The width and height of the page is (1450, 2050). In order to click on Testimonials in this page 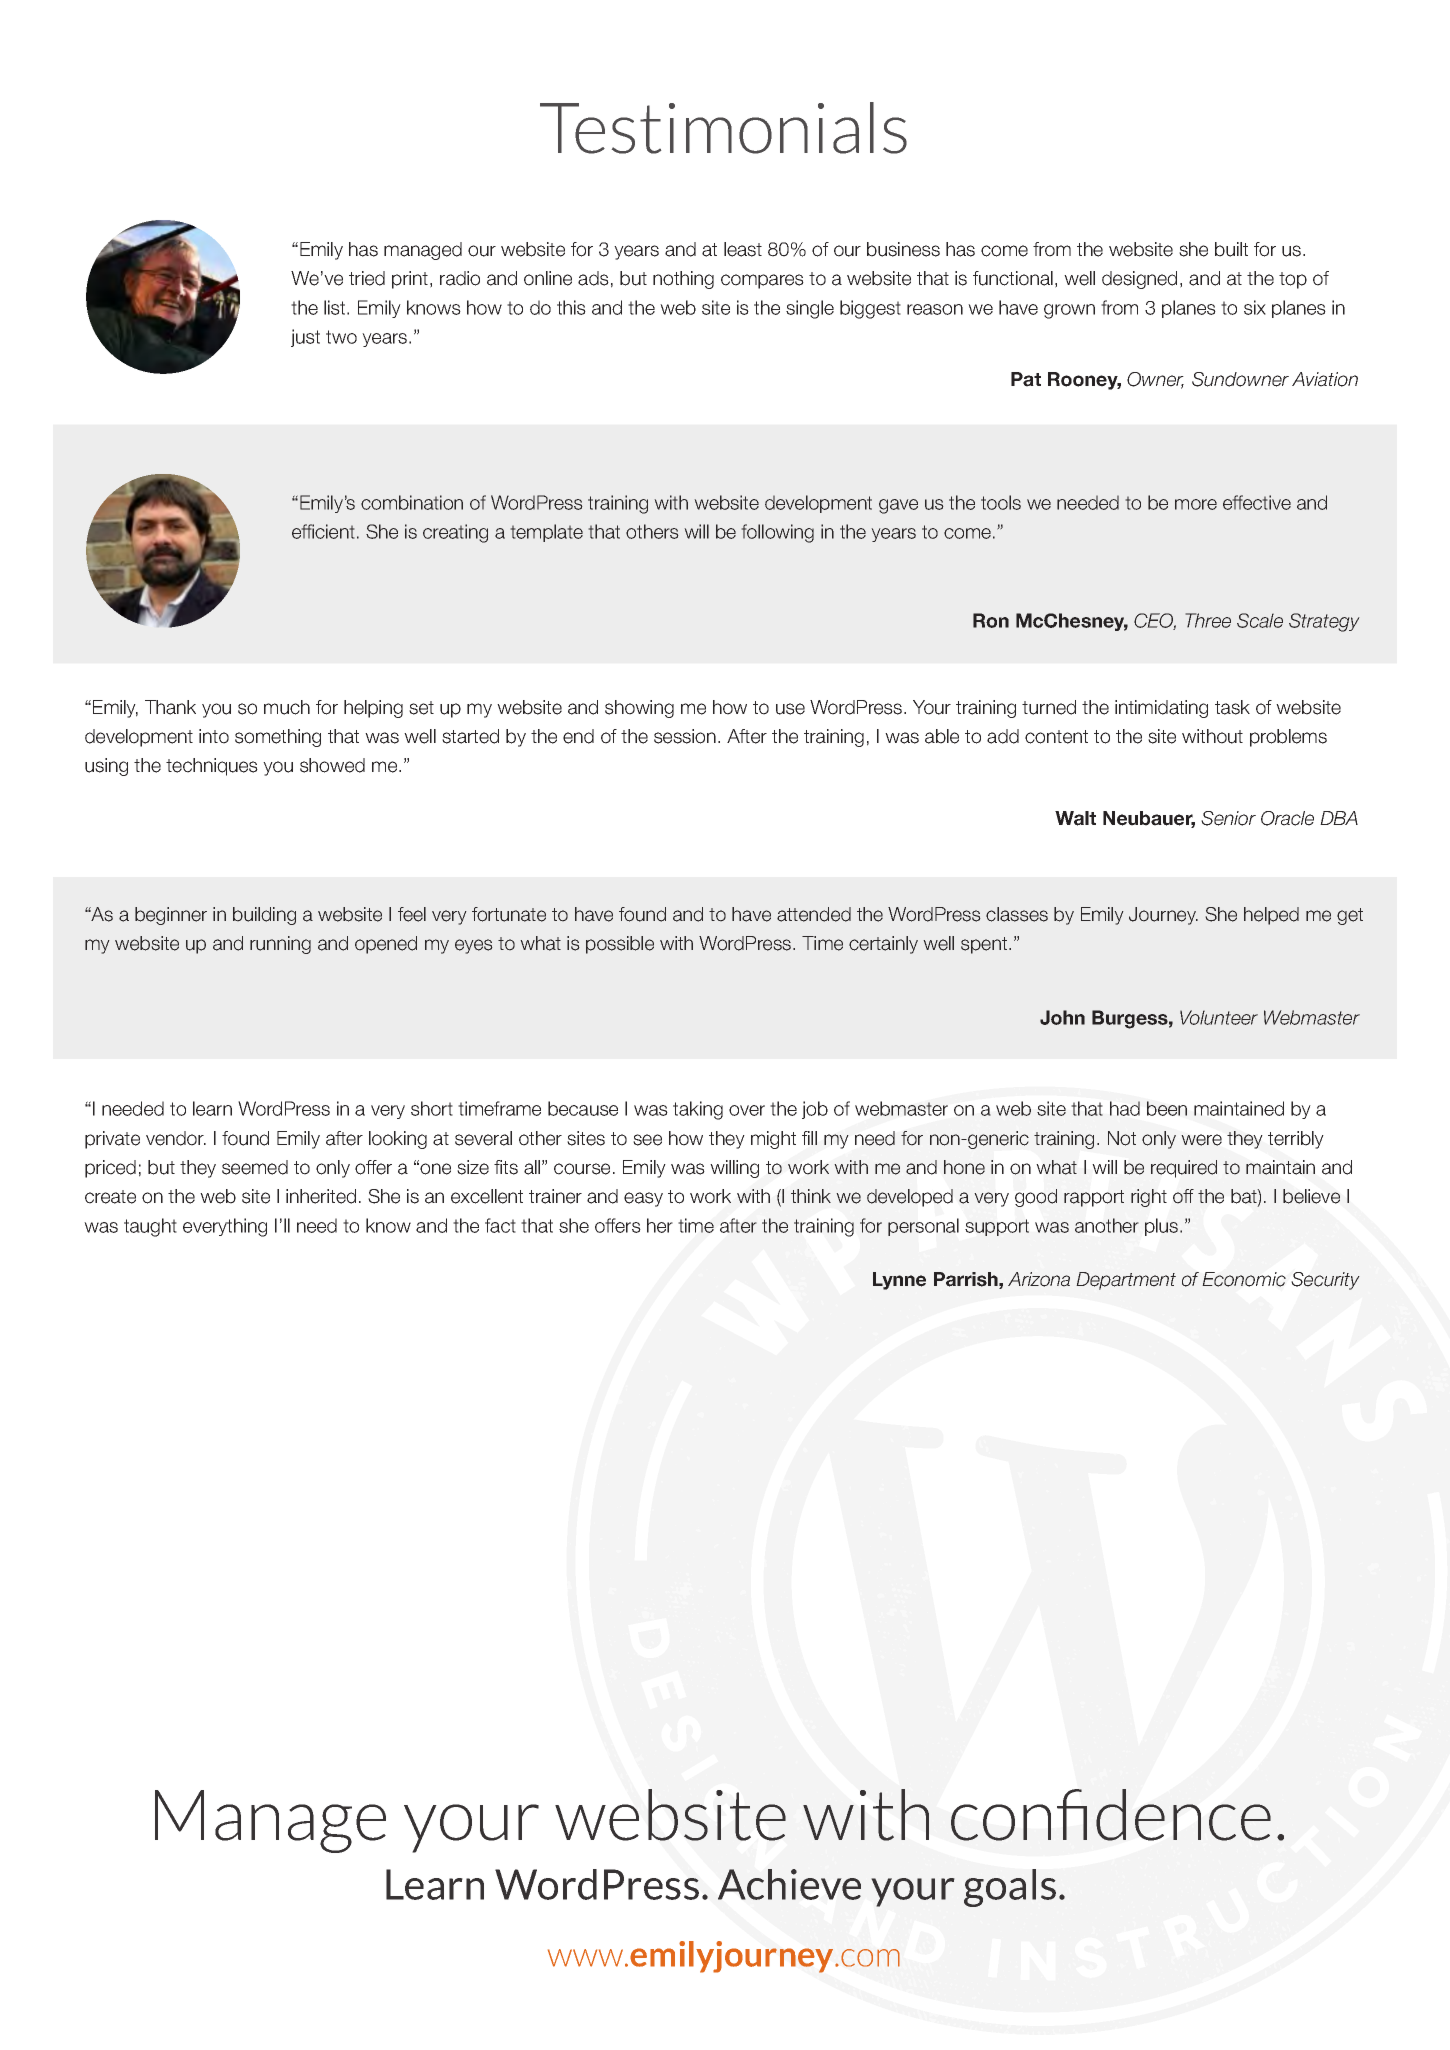, I will do `click(723, 128)`.
